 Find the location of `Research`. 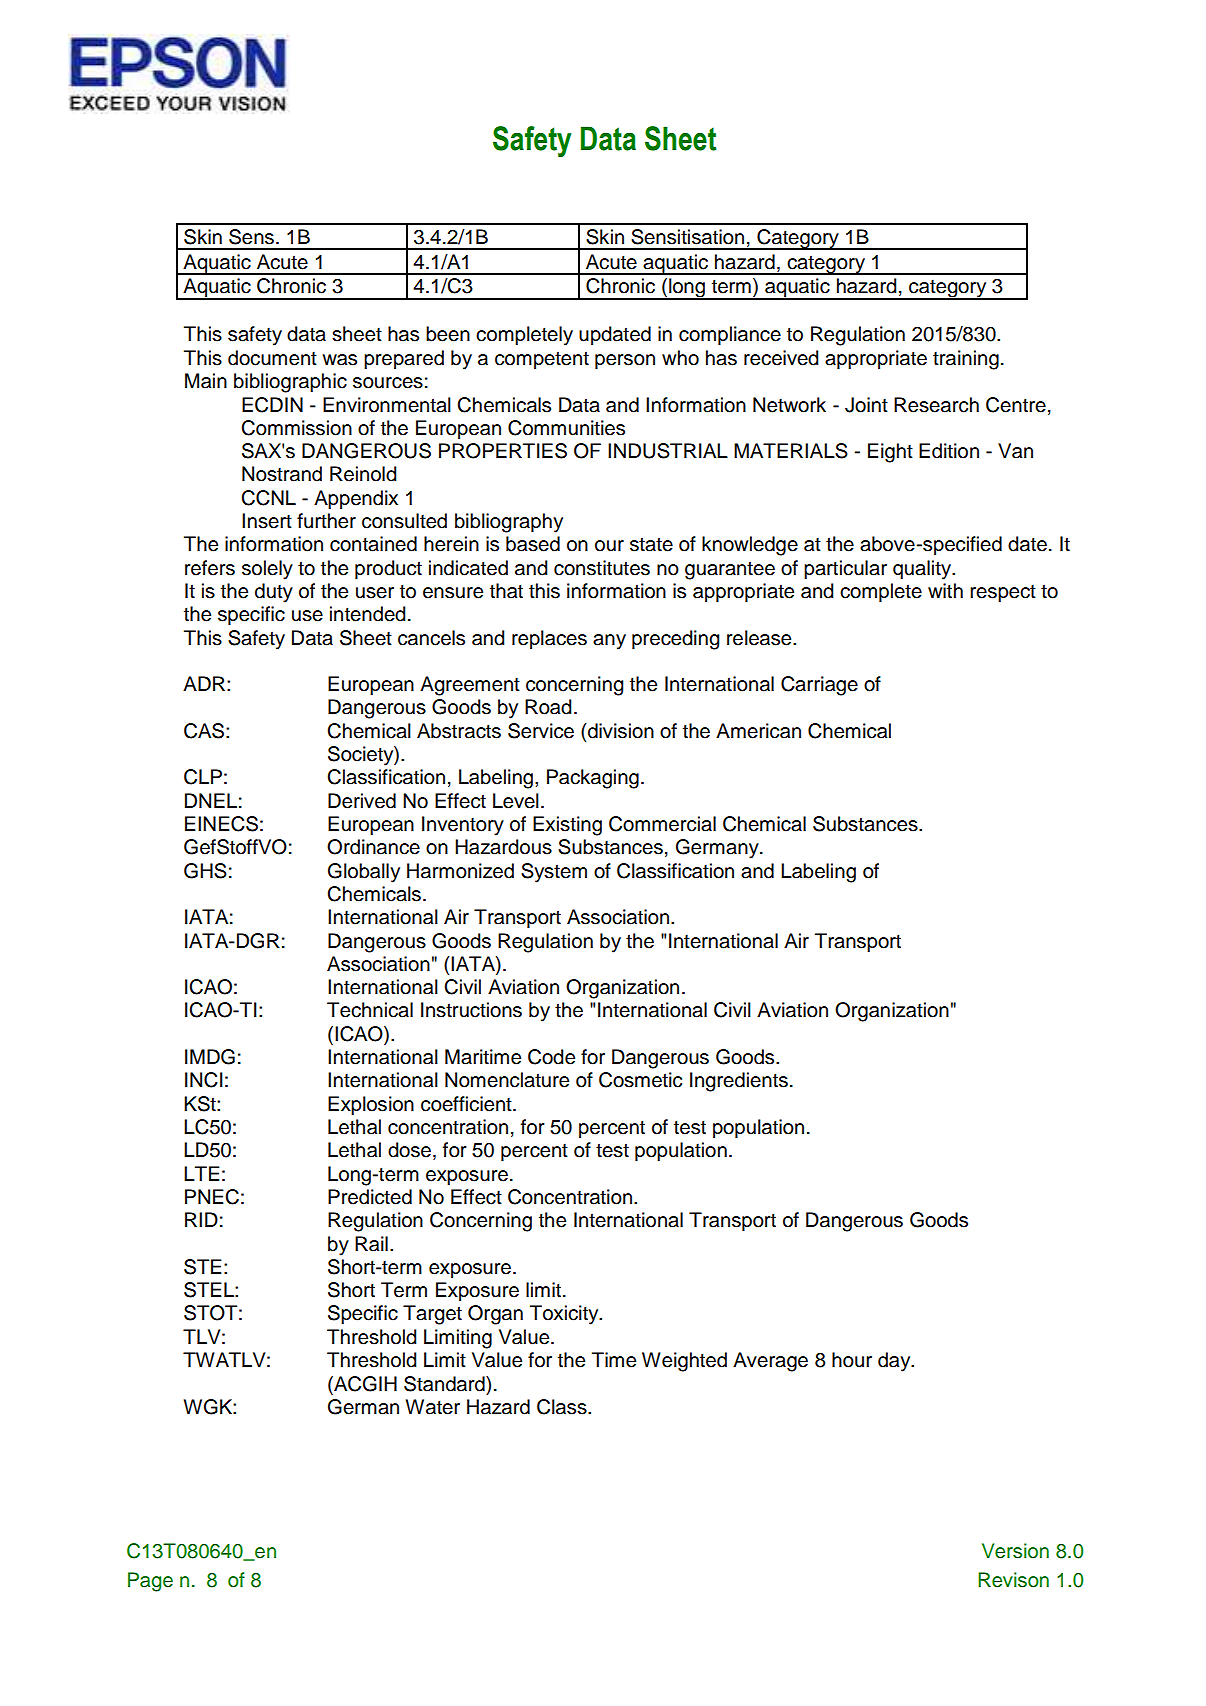

Research is located at coordinates (936, 405).
